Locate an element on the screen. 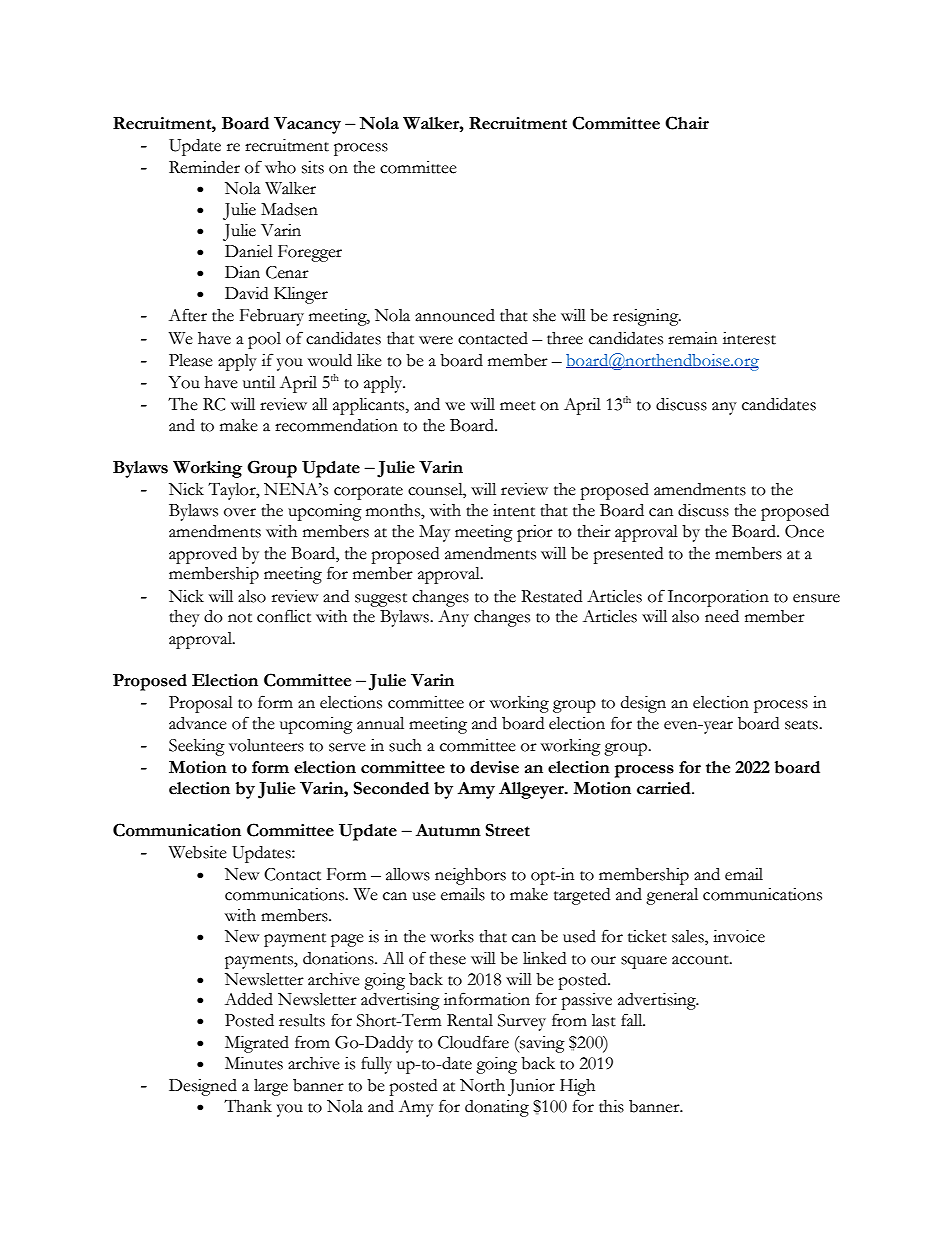  Street is located at coordinates (508, 830).
